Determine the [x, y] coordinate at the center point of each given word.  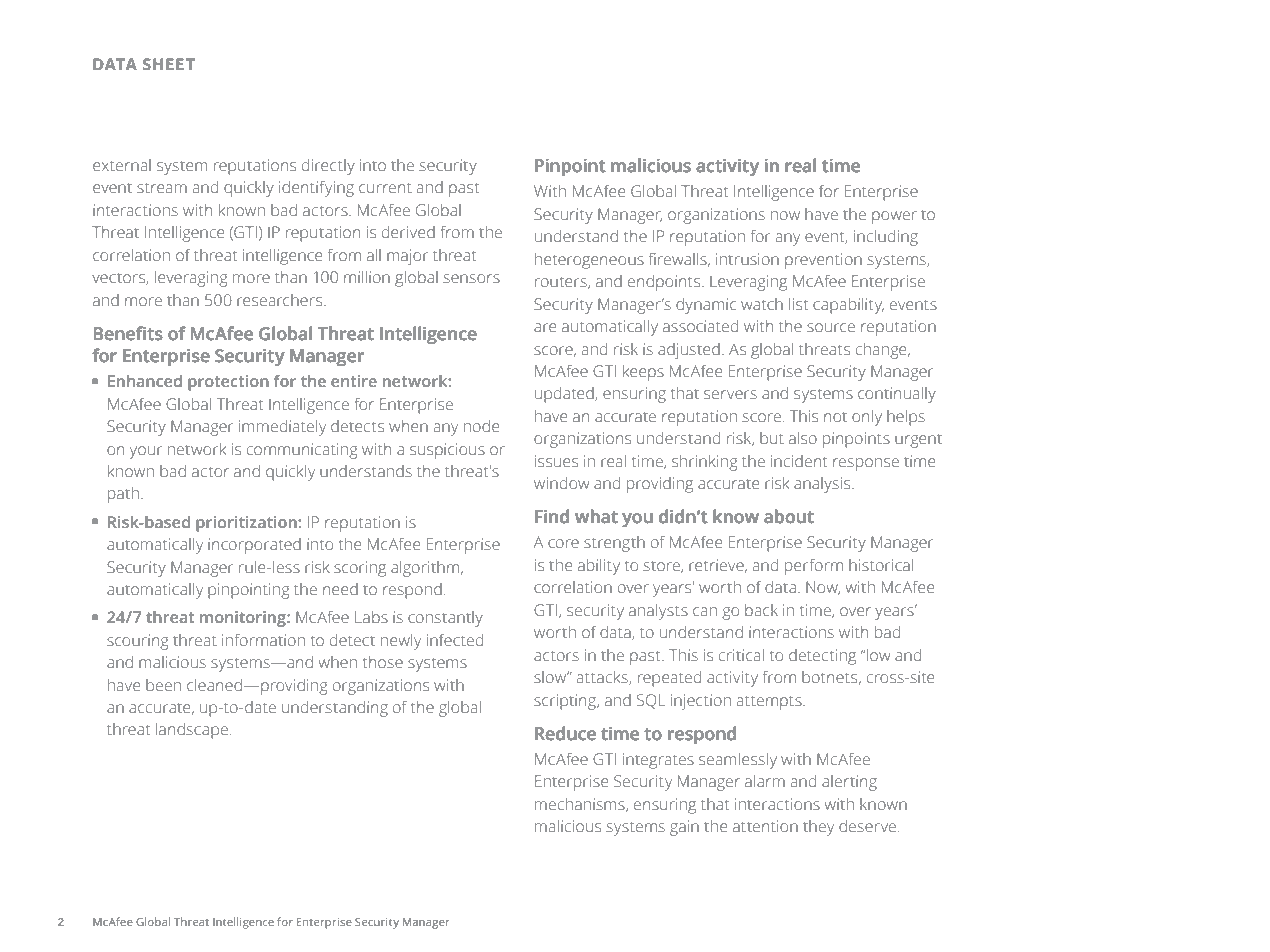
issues [556, 461]
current [385, 188]
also [803, 438]
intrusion [747, 259]
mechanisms [581, 805]
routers [562, 283]
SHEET [169, 64]
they [818, 828]
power [894, 217]
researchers [281, 300]
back [761, 610]
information [263, 640]
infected [455, 640]
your [146, 452]
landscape [192, 731]
